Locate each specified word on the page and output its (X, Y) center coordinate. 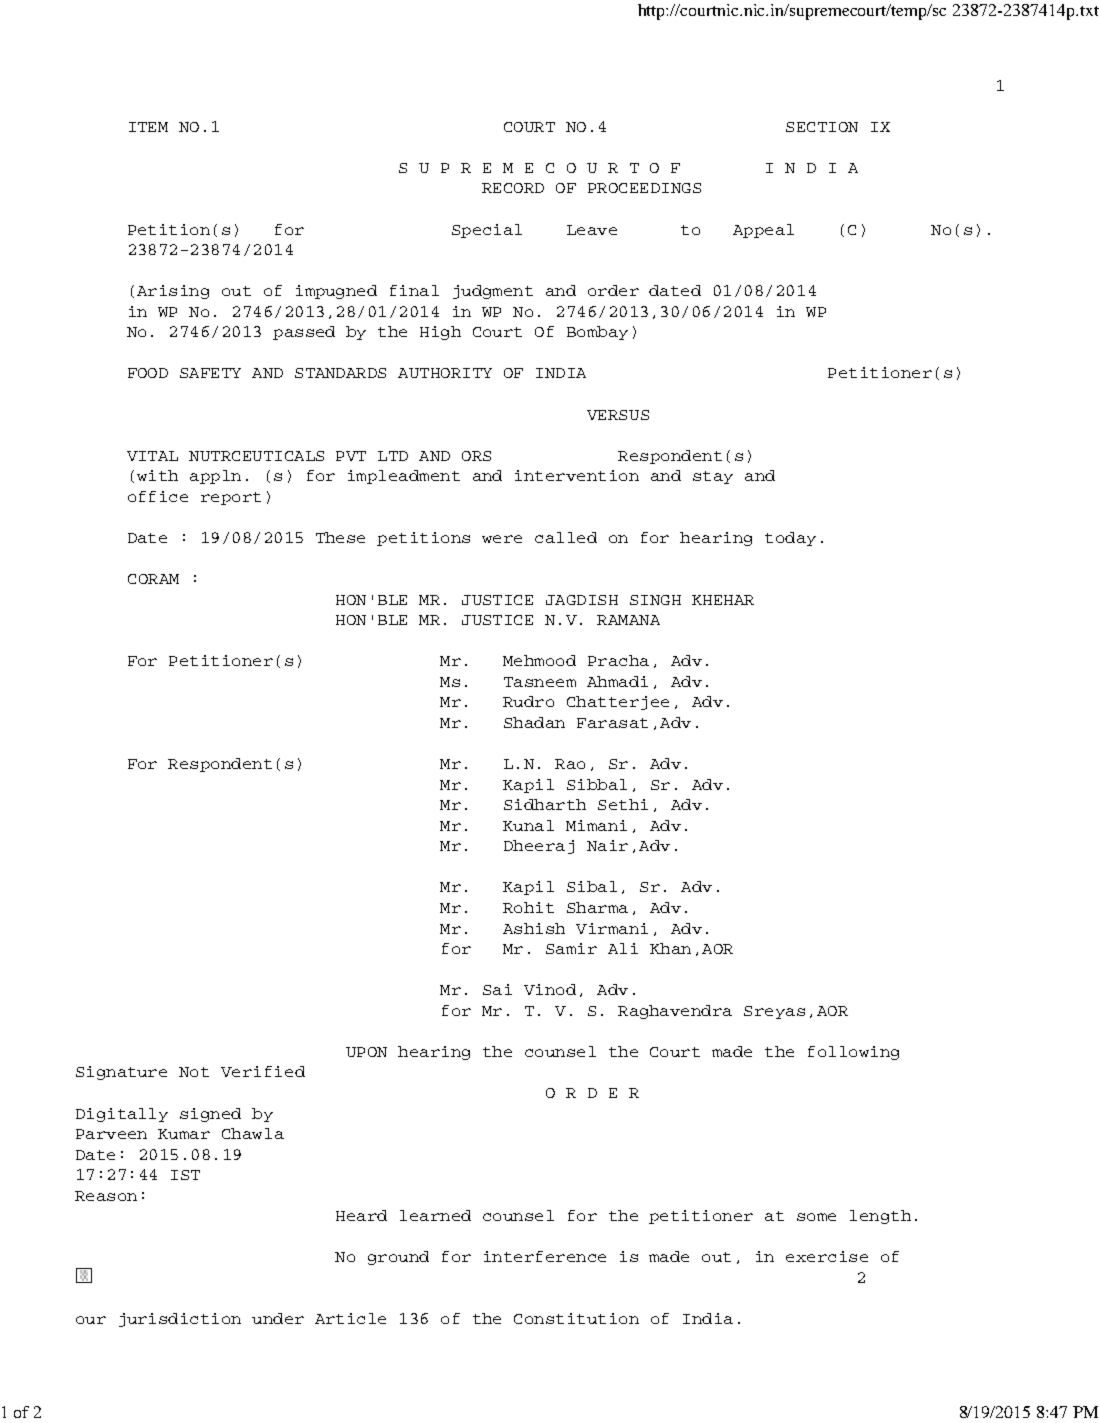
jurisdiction (180, 1320)
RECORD (513, 188)
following (853, 1053)
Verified (263, 1071)
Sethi (623, 804)
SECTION (822, 127)
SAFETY (210, 373)
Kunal (528, 825)
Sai (497, 989)
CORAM (153, 579)
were (502, 539)
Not (194, 1072)
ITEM (148, 127)
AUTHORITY (445, 373)
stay (713, 477)
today (790, 539)
